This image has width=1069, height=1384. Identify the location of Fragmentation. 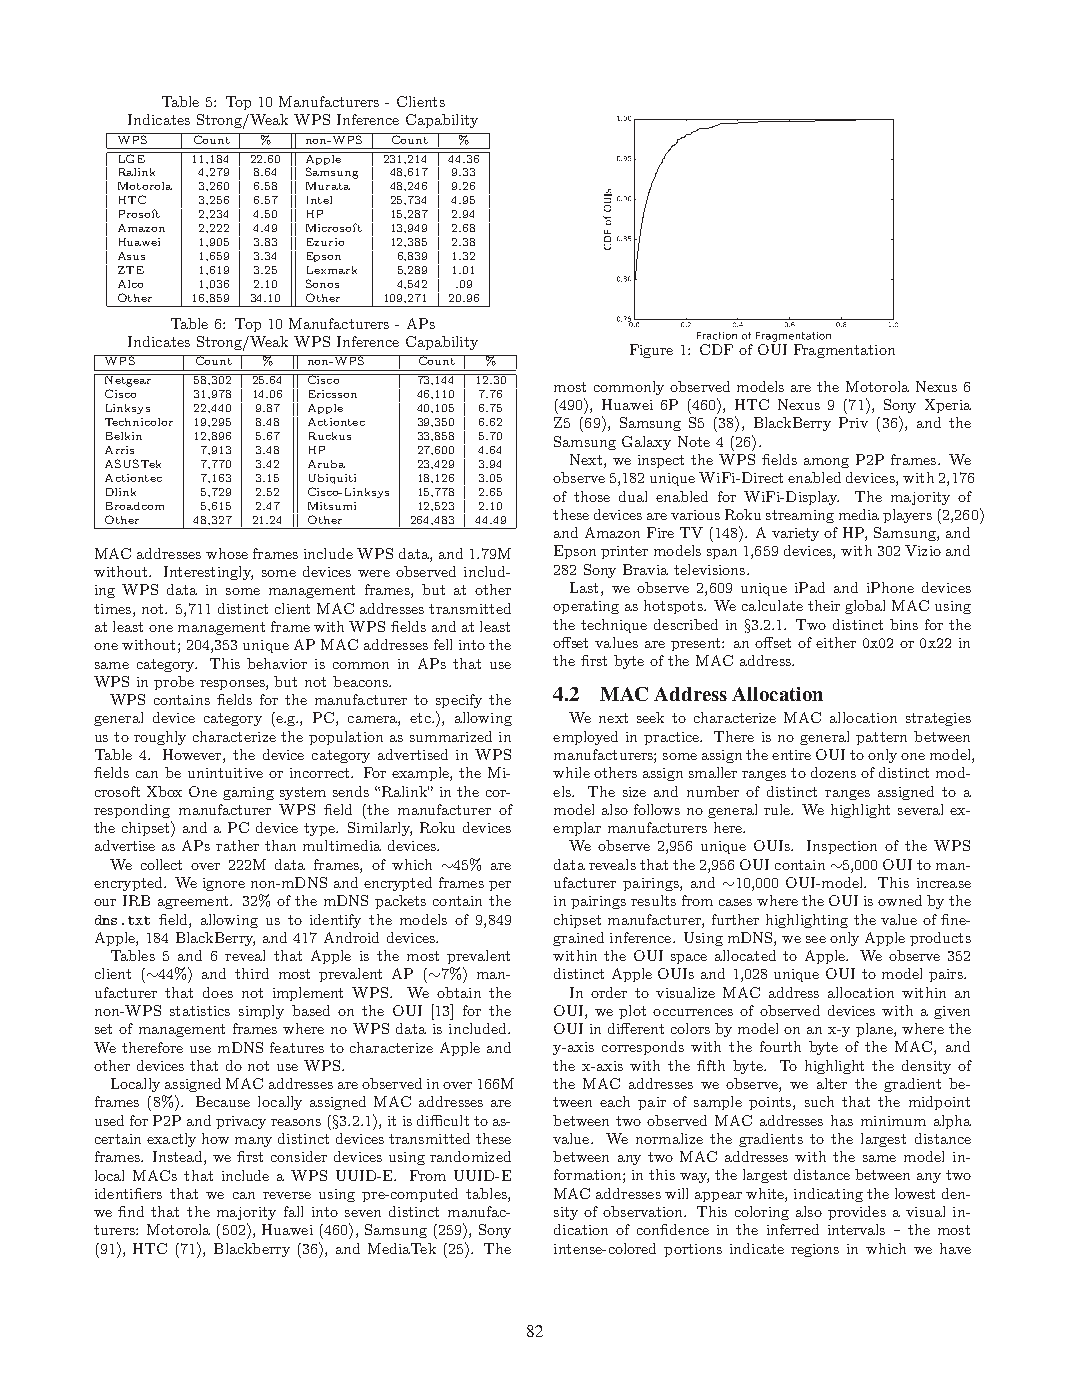
(844, 351).
